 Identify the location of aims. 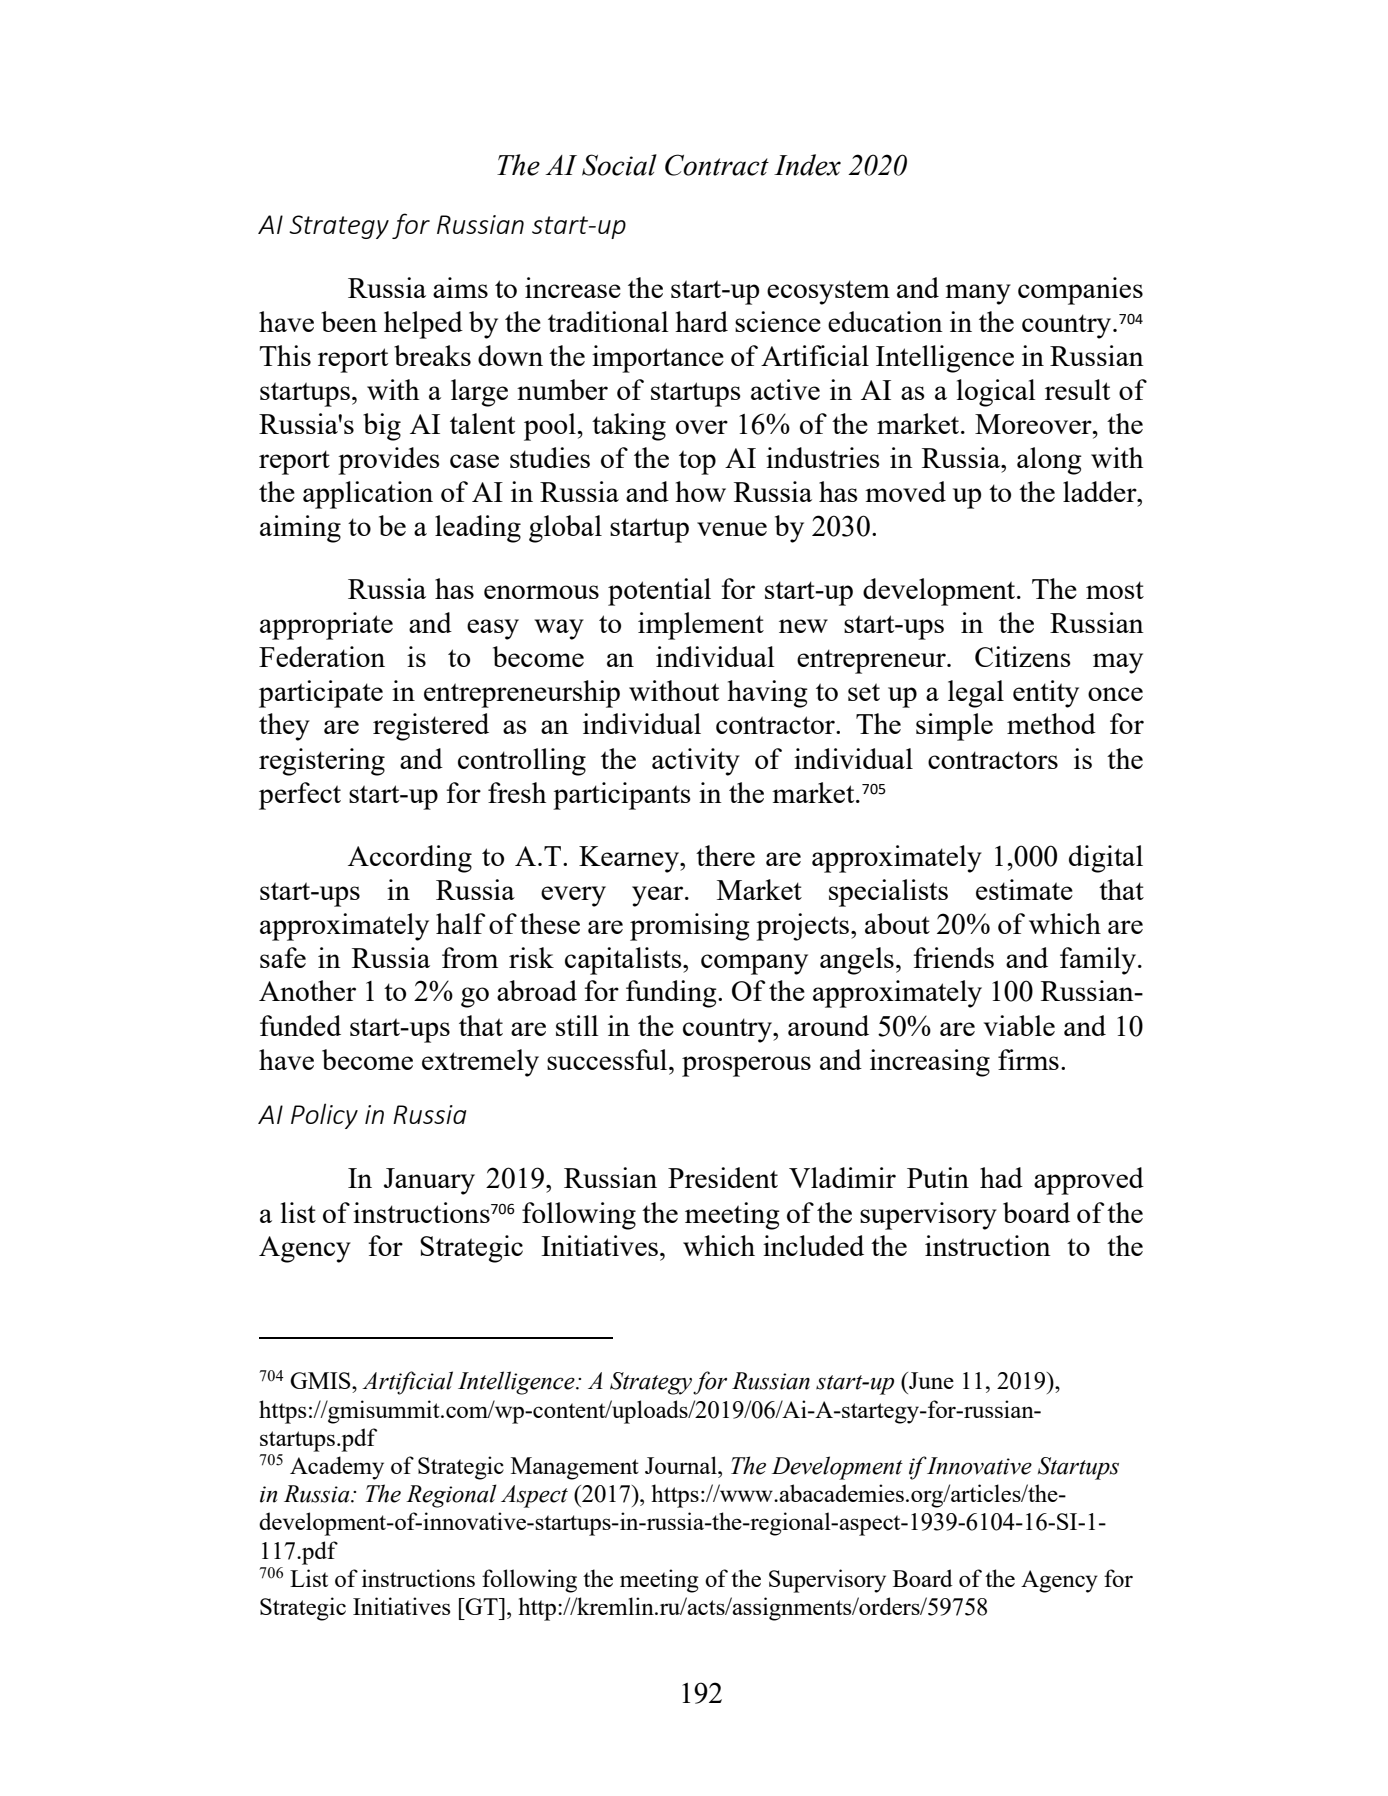
(460, 287).
